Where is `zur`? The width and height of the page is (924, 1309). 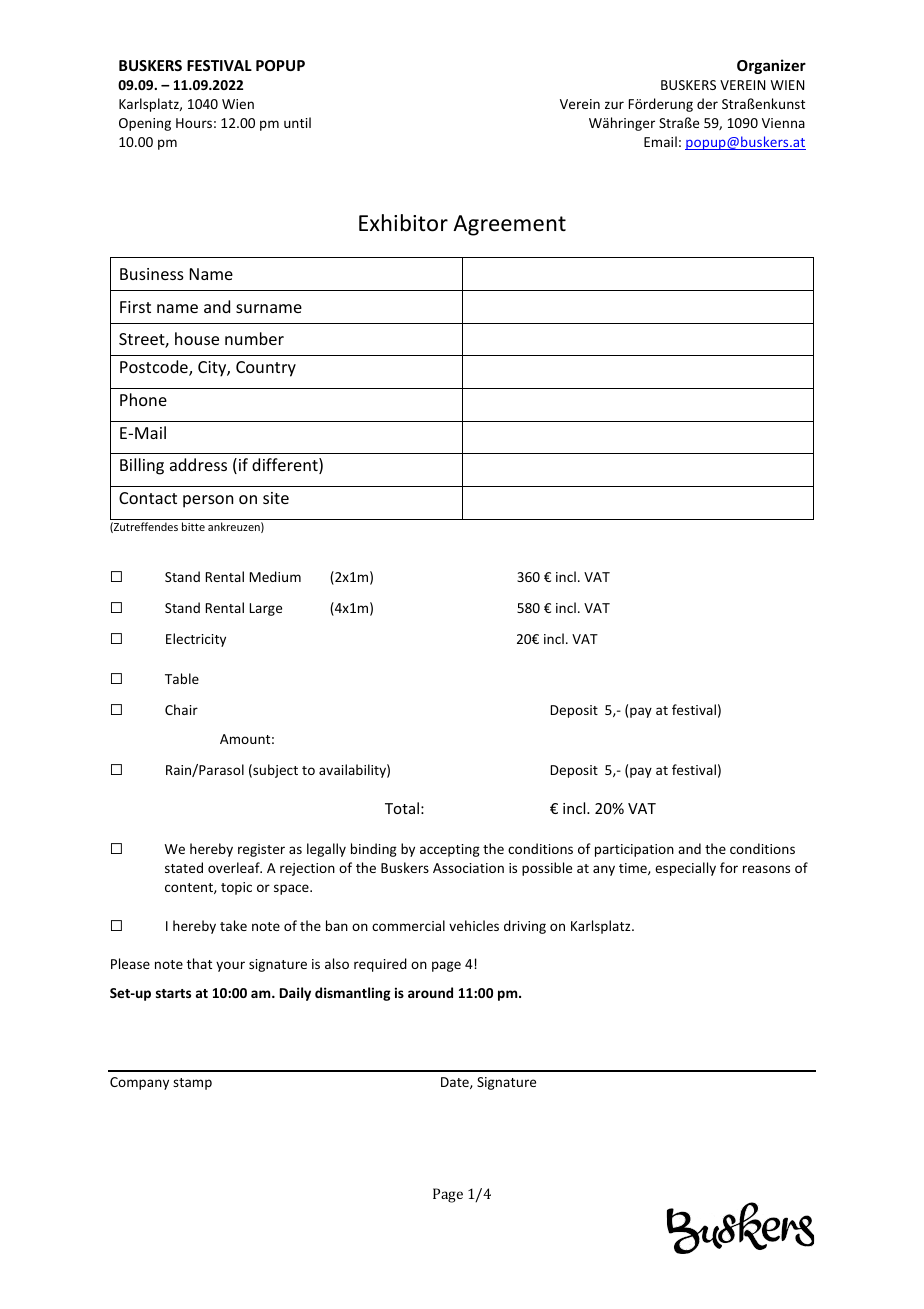
zur is located at coordinates (614, 105).
